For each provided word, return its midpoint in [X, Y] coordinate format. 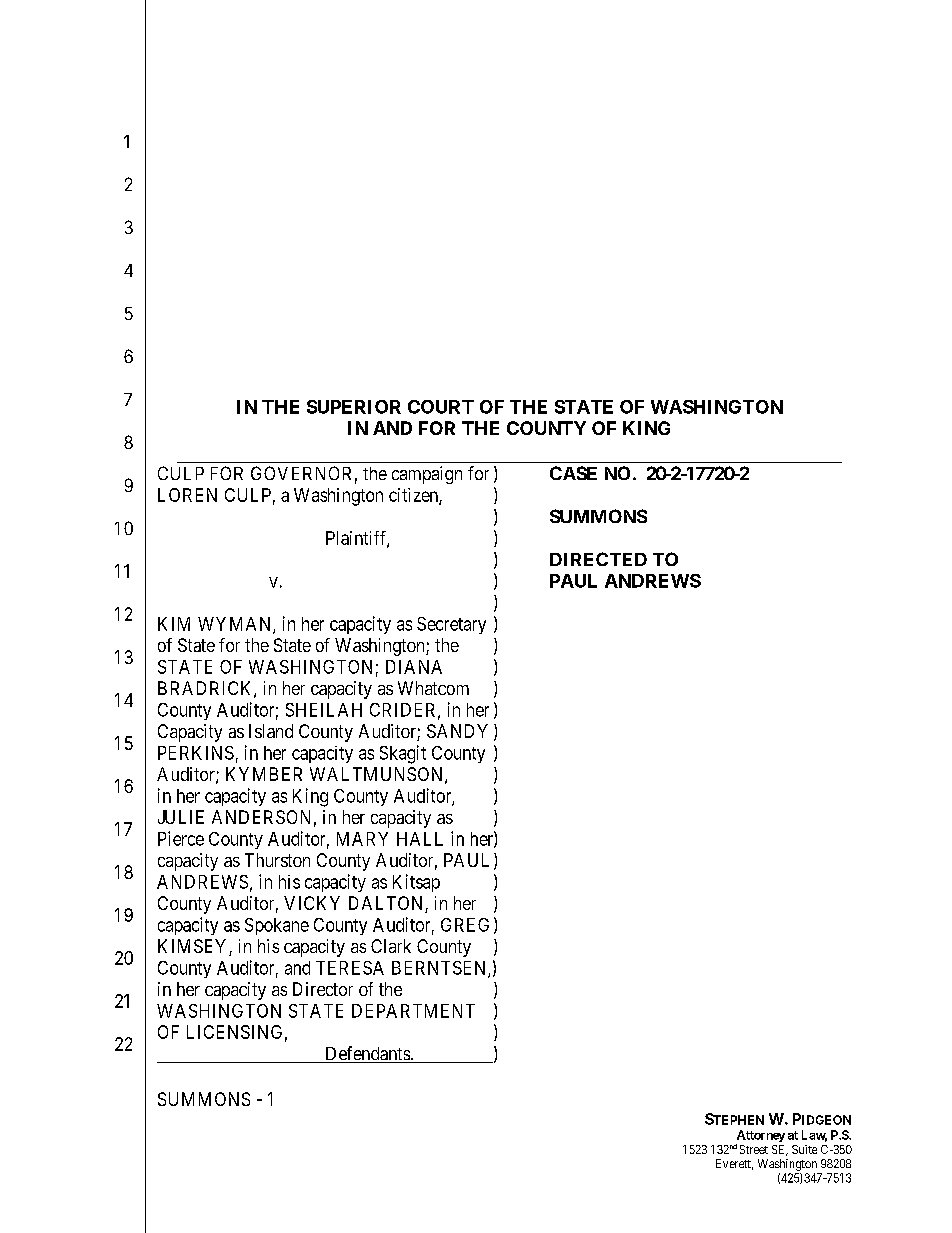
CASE [573, 473]
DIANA [414, 667]
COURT [441, 407]
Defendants [367, 1054]
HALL [420, 839]
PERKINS [196, 753]
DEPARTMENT [413, 1011]
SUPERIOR [354, 407]
